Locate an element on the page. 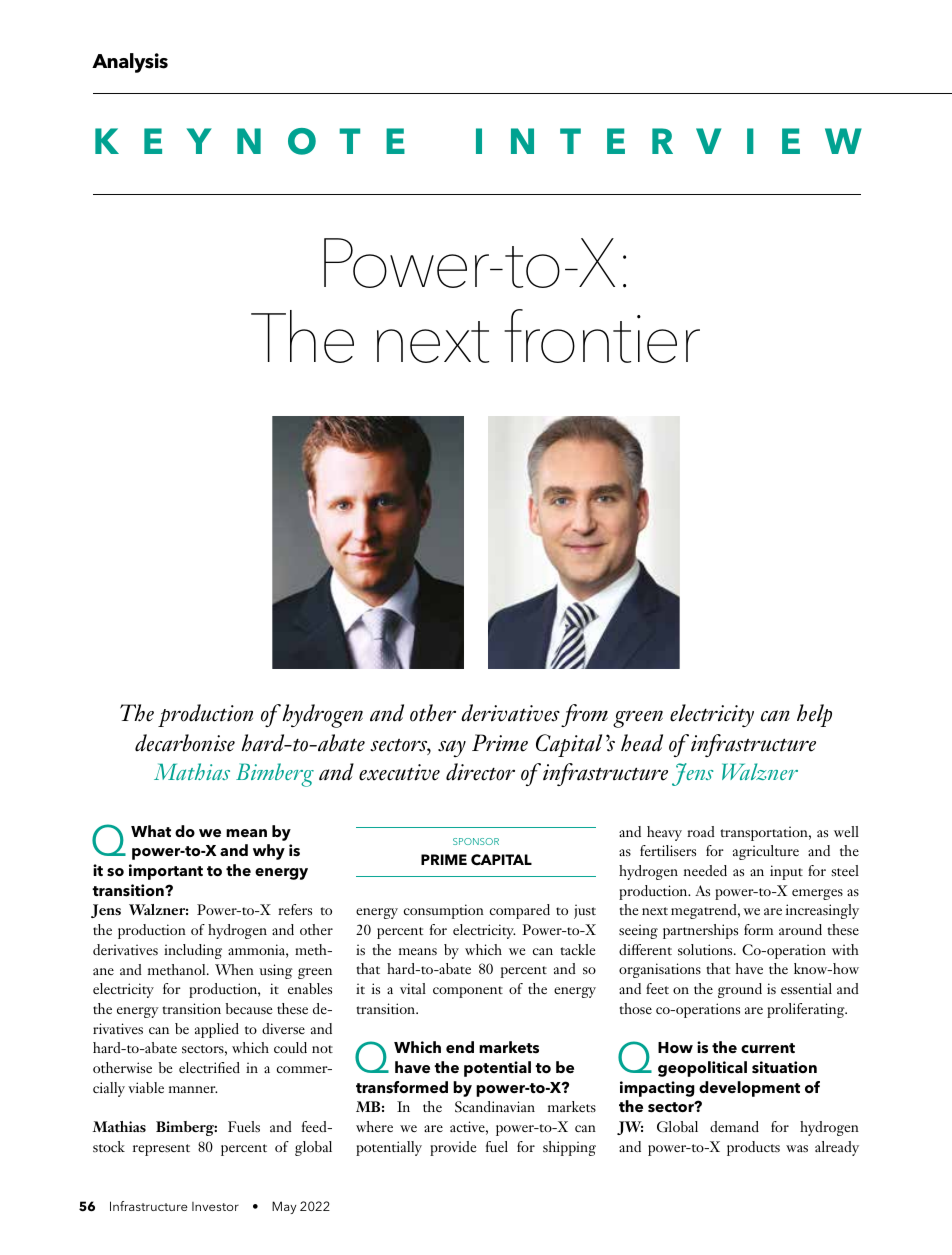  help is located at coordinates (814, 715).
